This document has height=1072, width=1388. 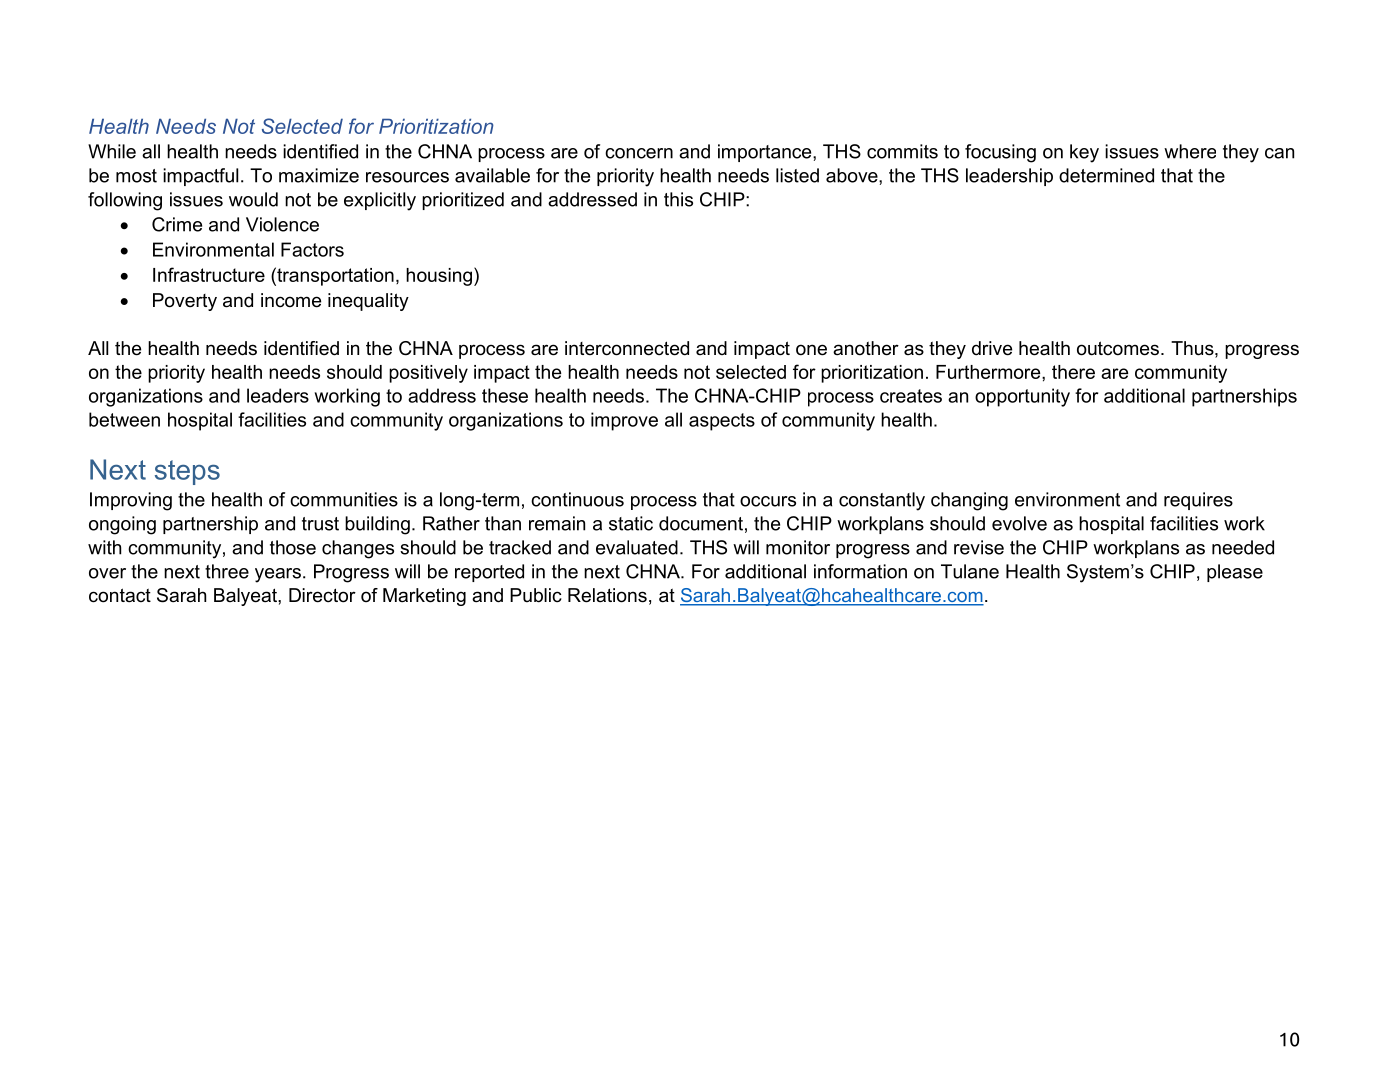 I want to click on years, so click(x=278, y=575).
